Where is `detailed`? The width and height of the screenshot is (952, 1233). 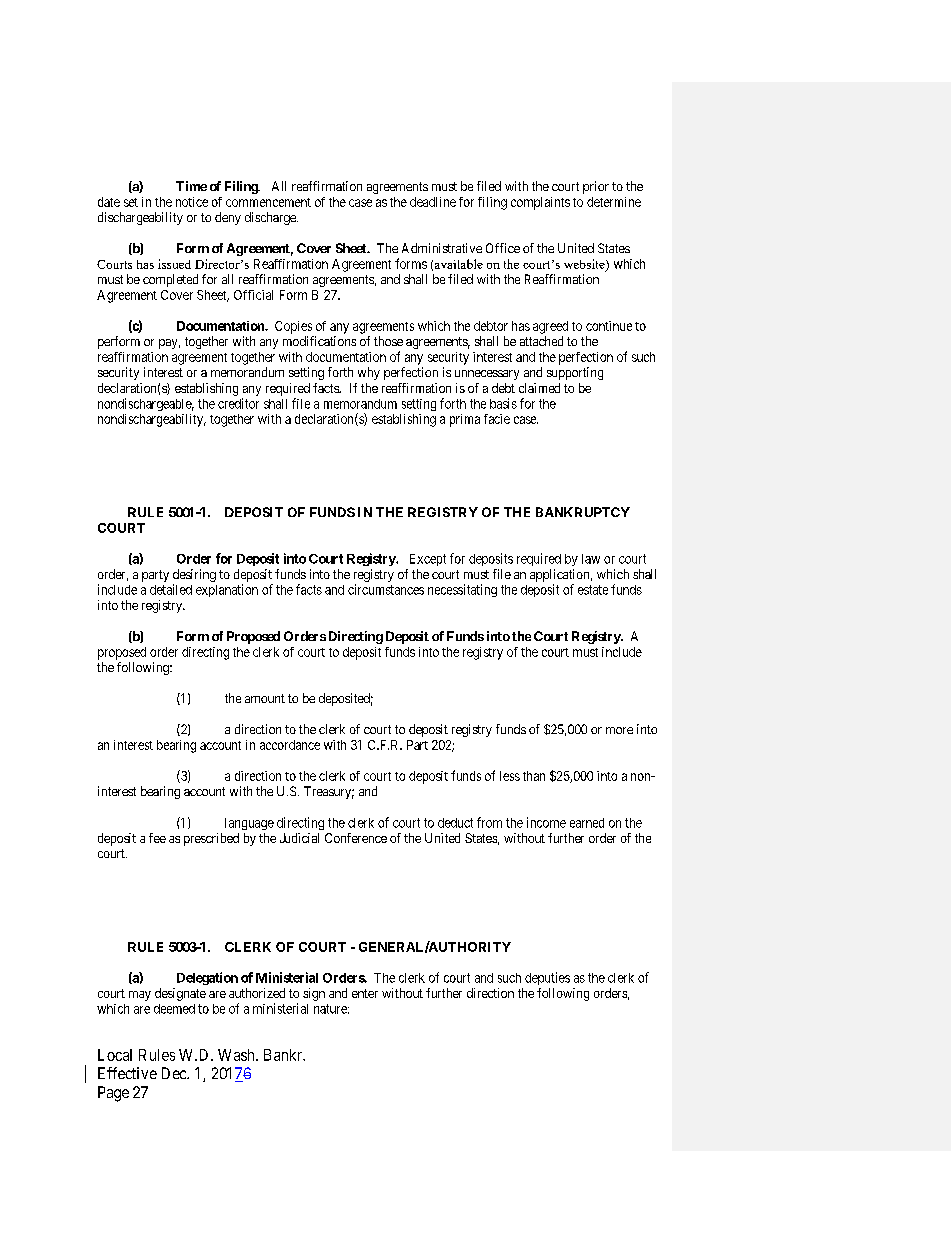 detailed is located at coordinates (171, 589).
